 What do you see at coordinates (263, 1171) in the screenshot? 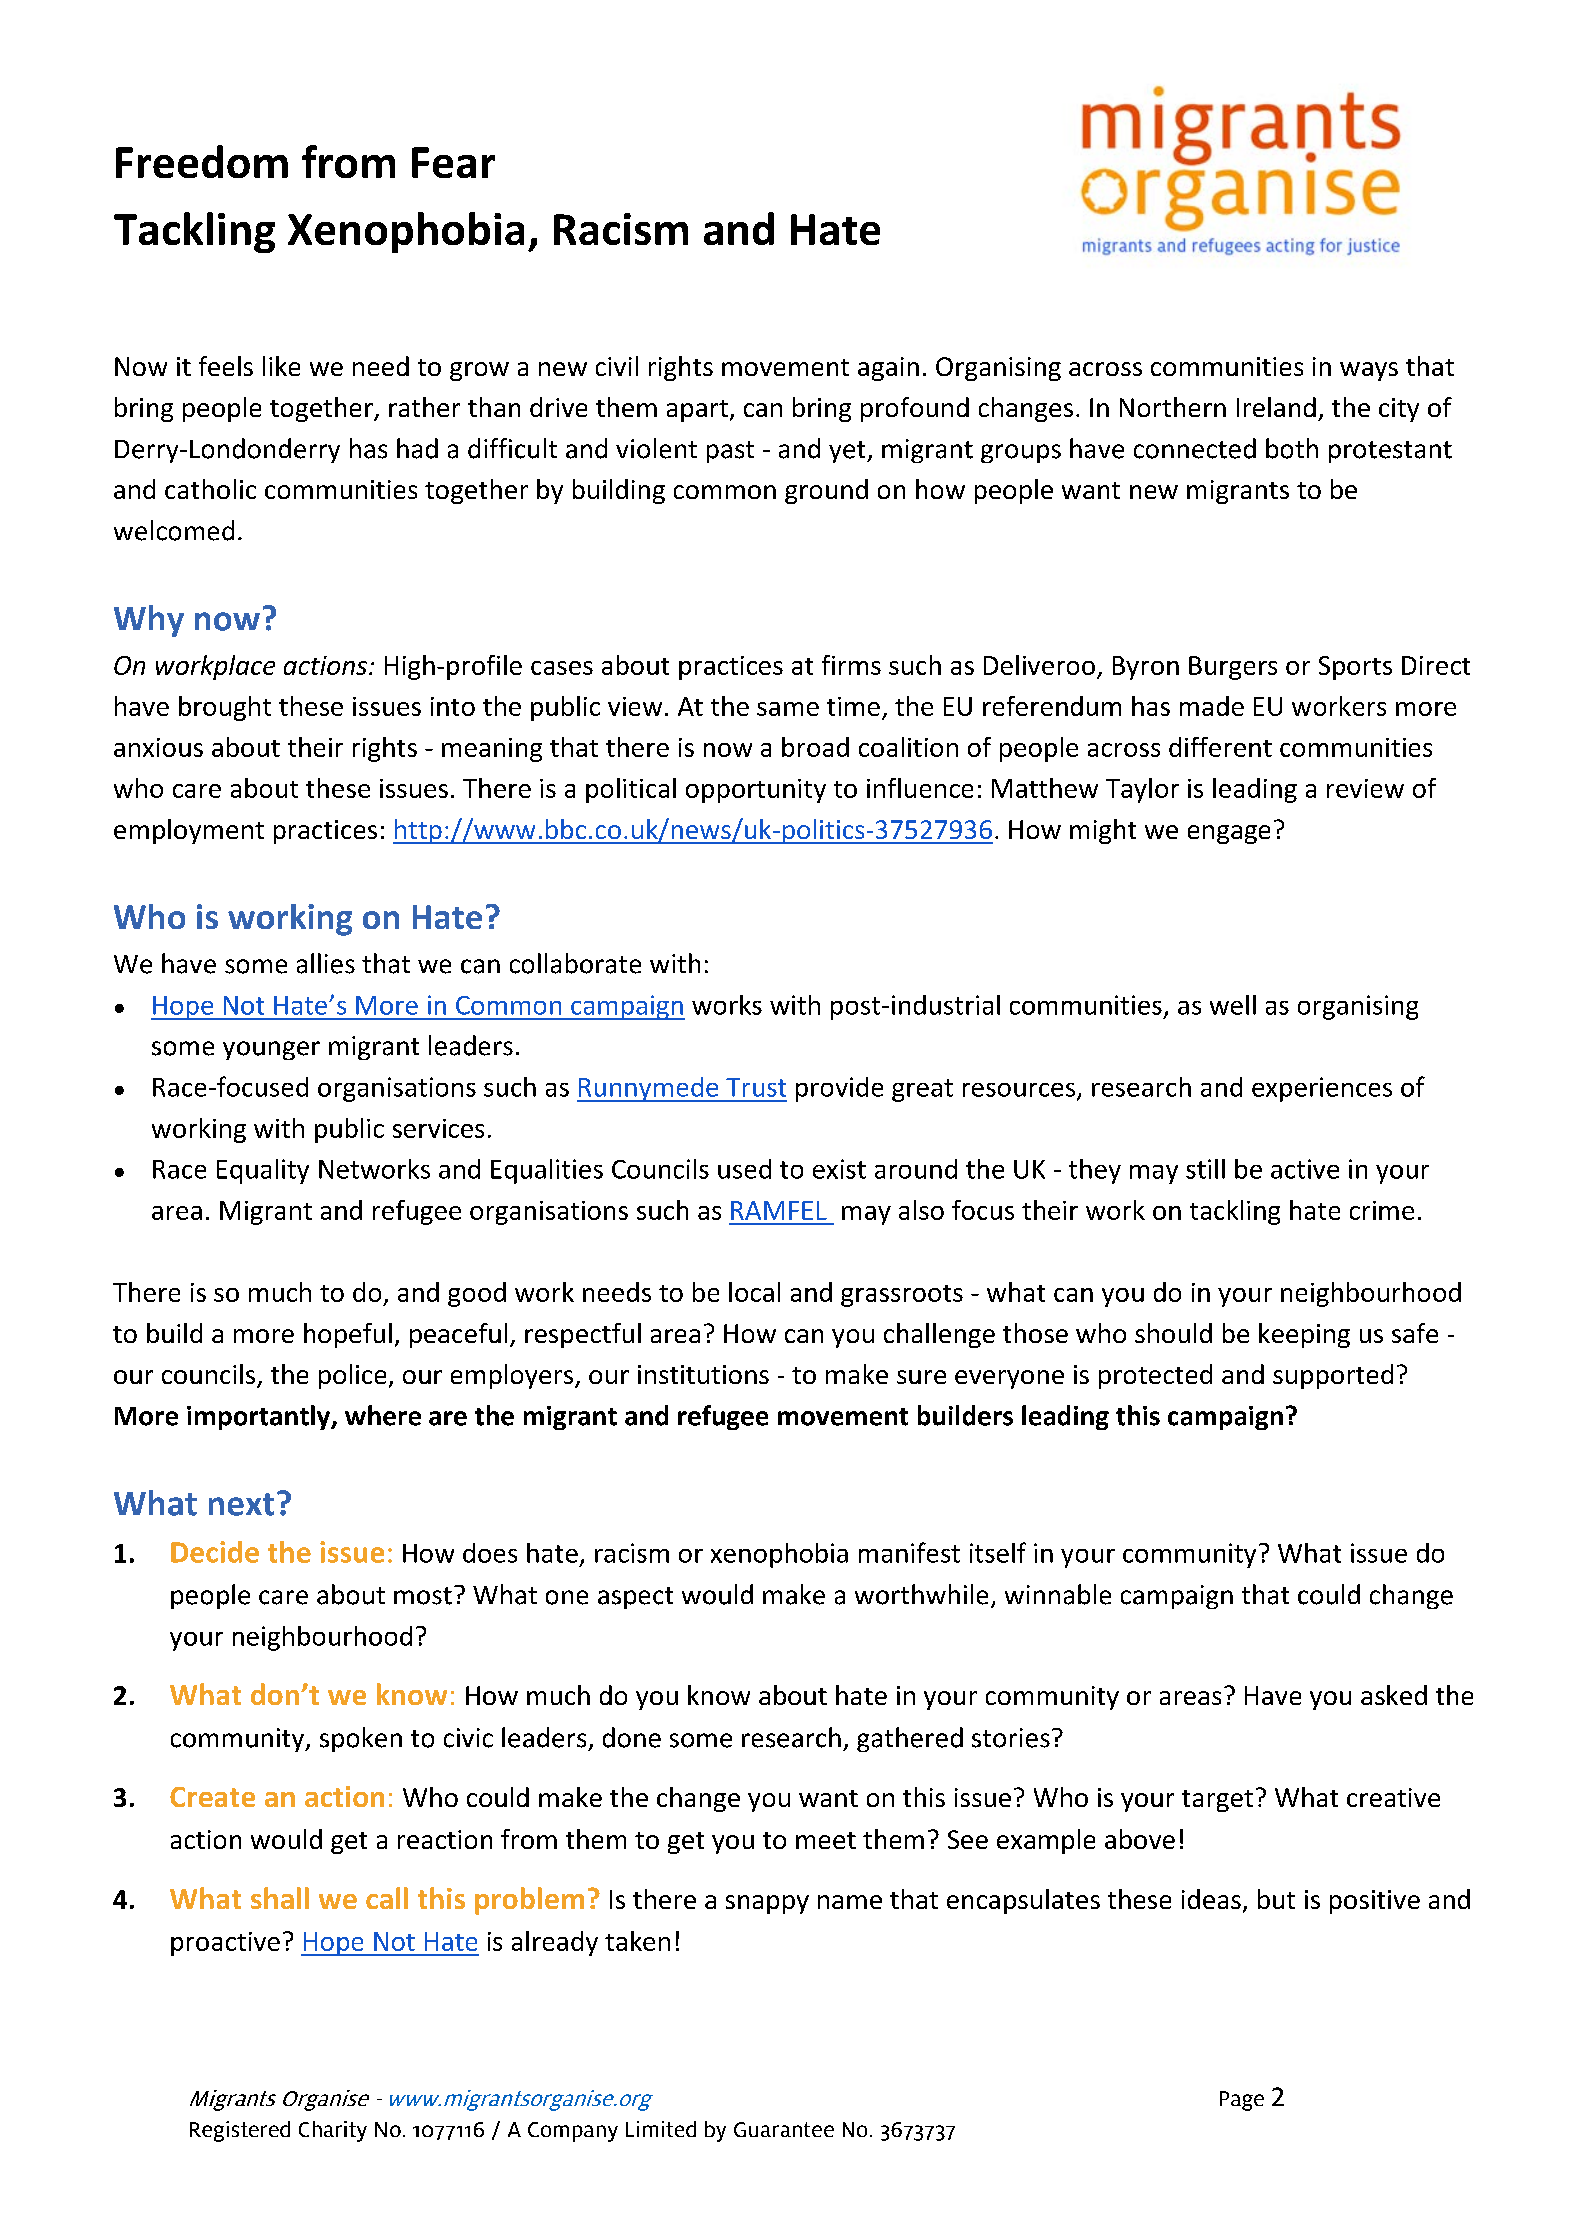
I see `Equality` at bounding box center [263, 1171].
